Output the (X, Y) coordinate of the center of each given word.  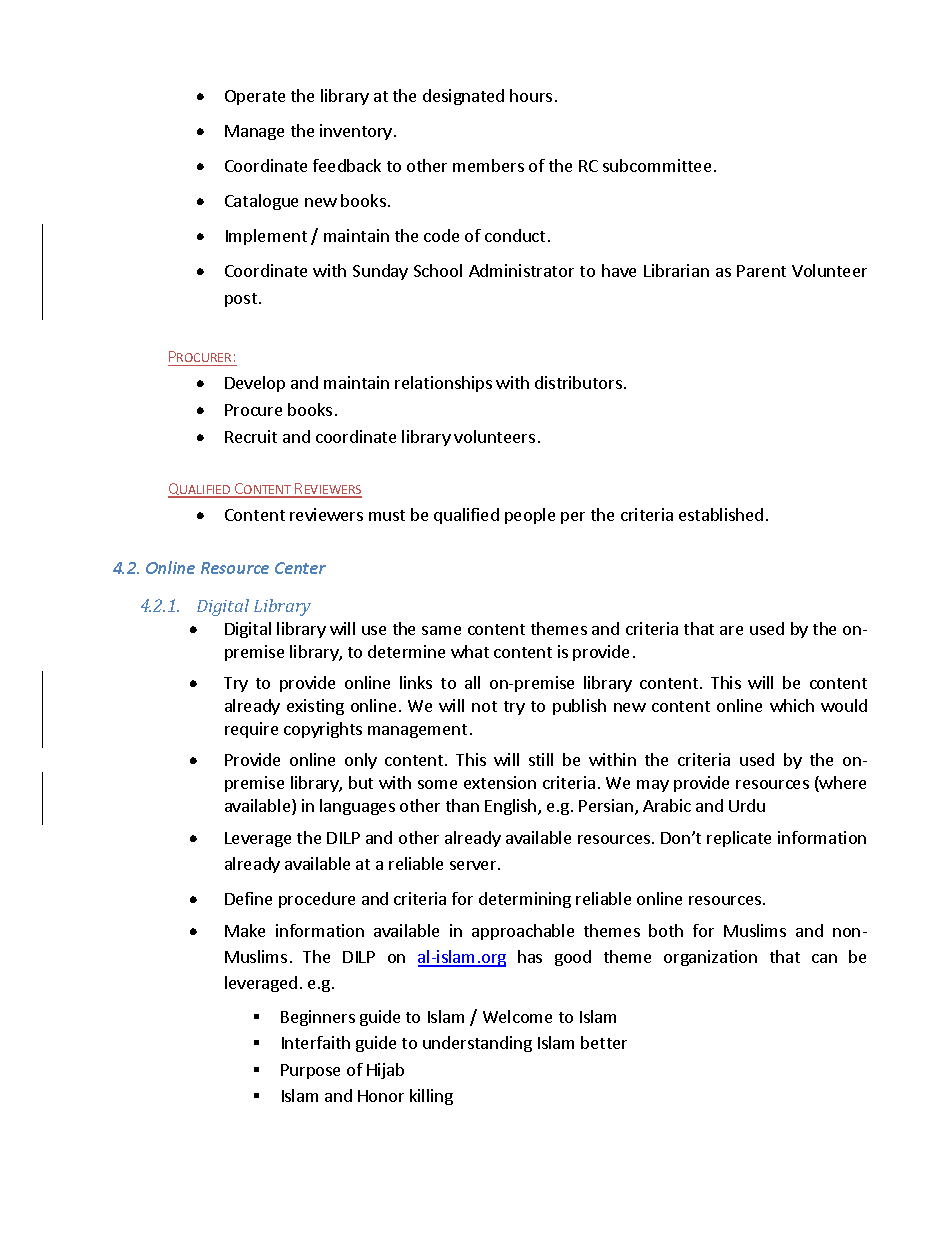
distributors (578, 382)
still (541, 759)
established (721, 514)
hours (531, 95)
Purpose (310, 1071)
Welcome (517, 1016)
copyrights (323, 730)
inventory (356, 132)
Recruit (251, 436)
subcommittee (657, 165)
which (792, 705)
